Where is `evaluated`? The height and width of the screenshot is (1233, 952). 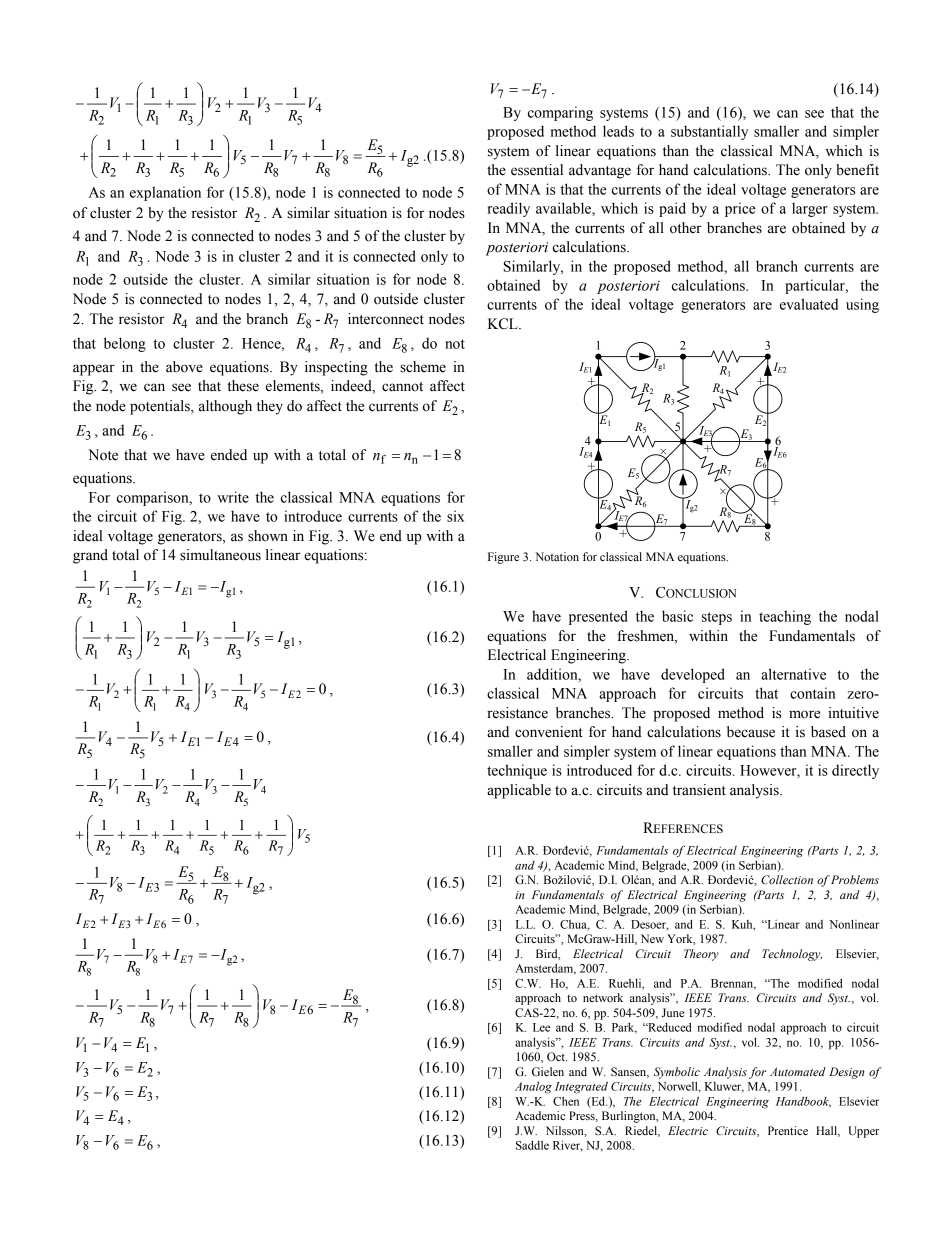
evaluated is located at coordinates (809, 304).
